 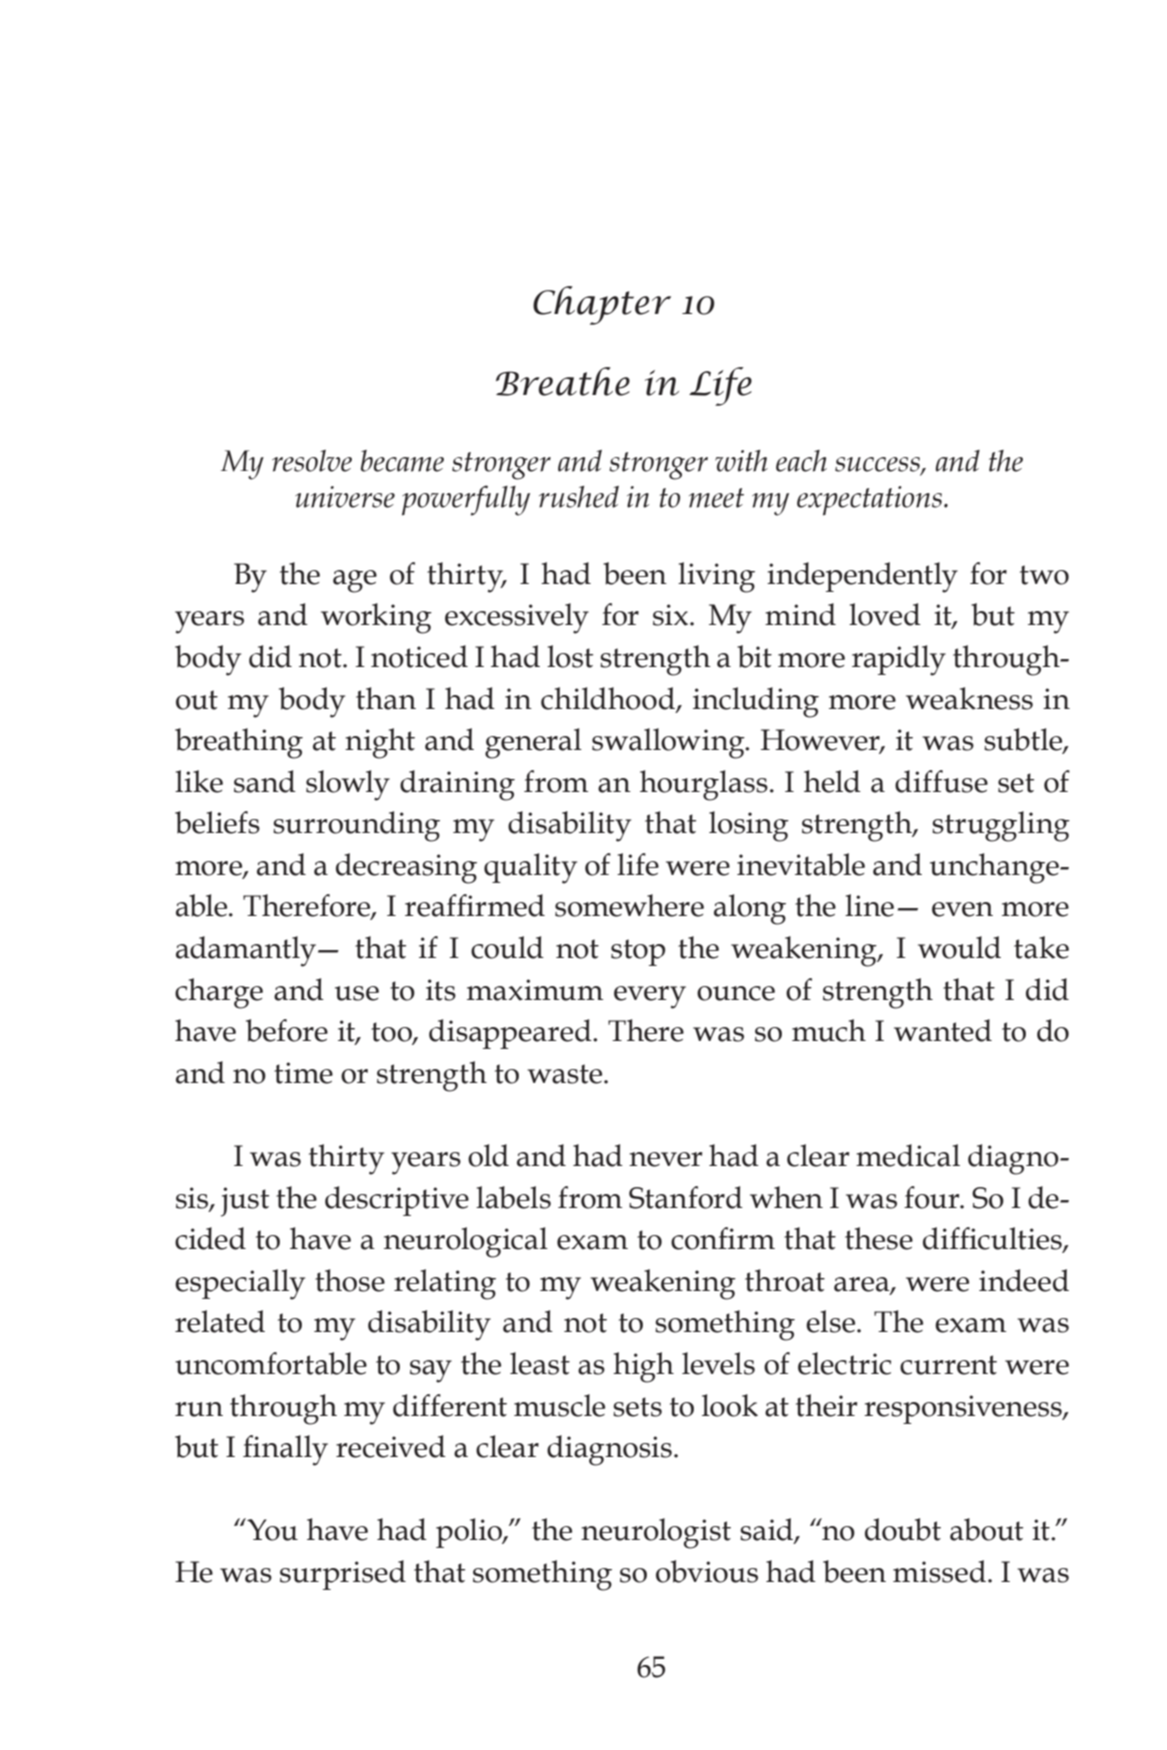 I want to click on Chapter, so click(x=602, y=305).
